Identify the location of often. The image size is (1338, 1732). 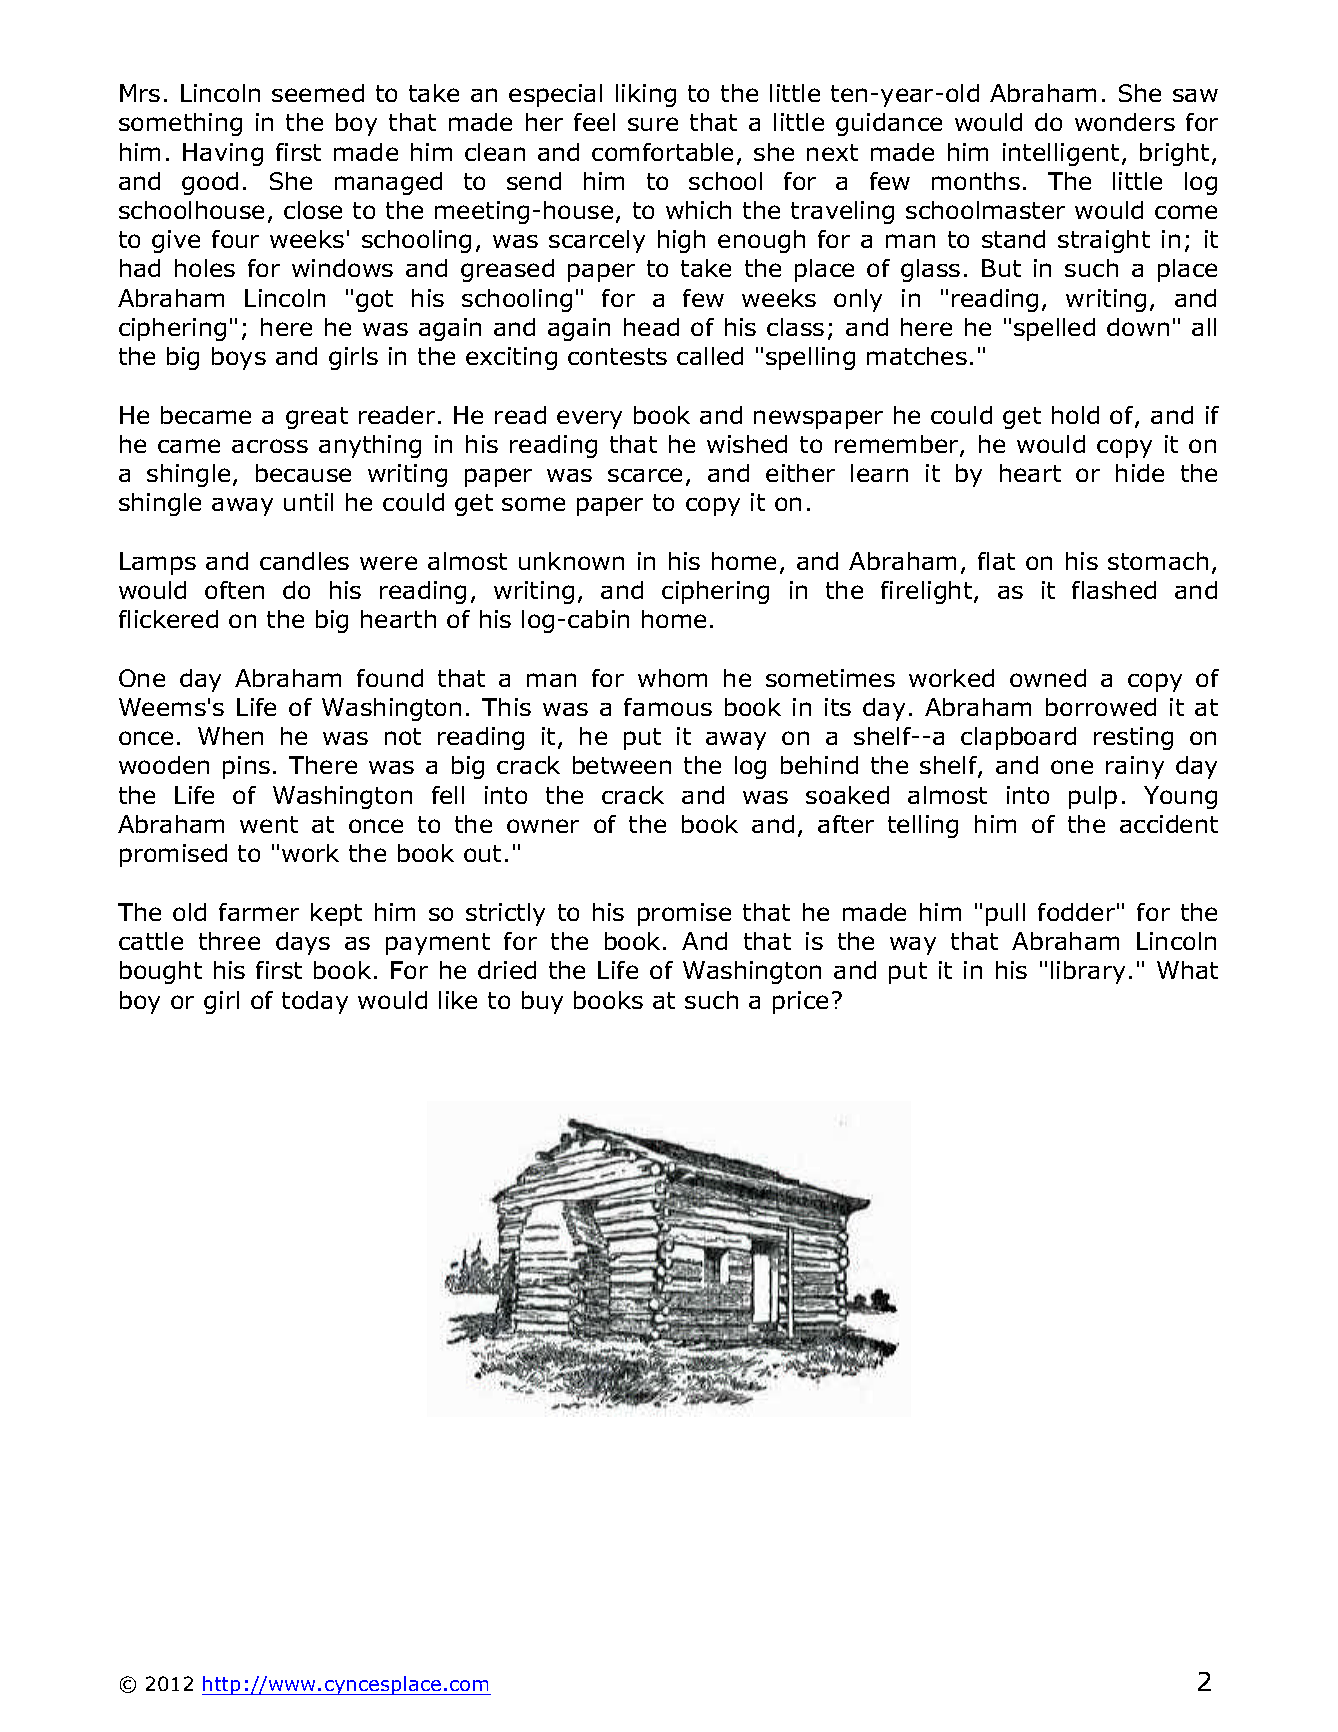
(234, 590).
